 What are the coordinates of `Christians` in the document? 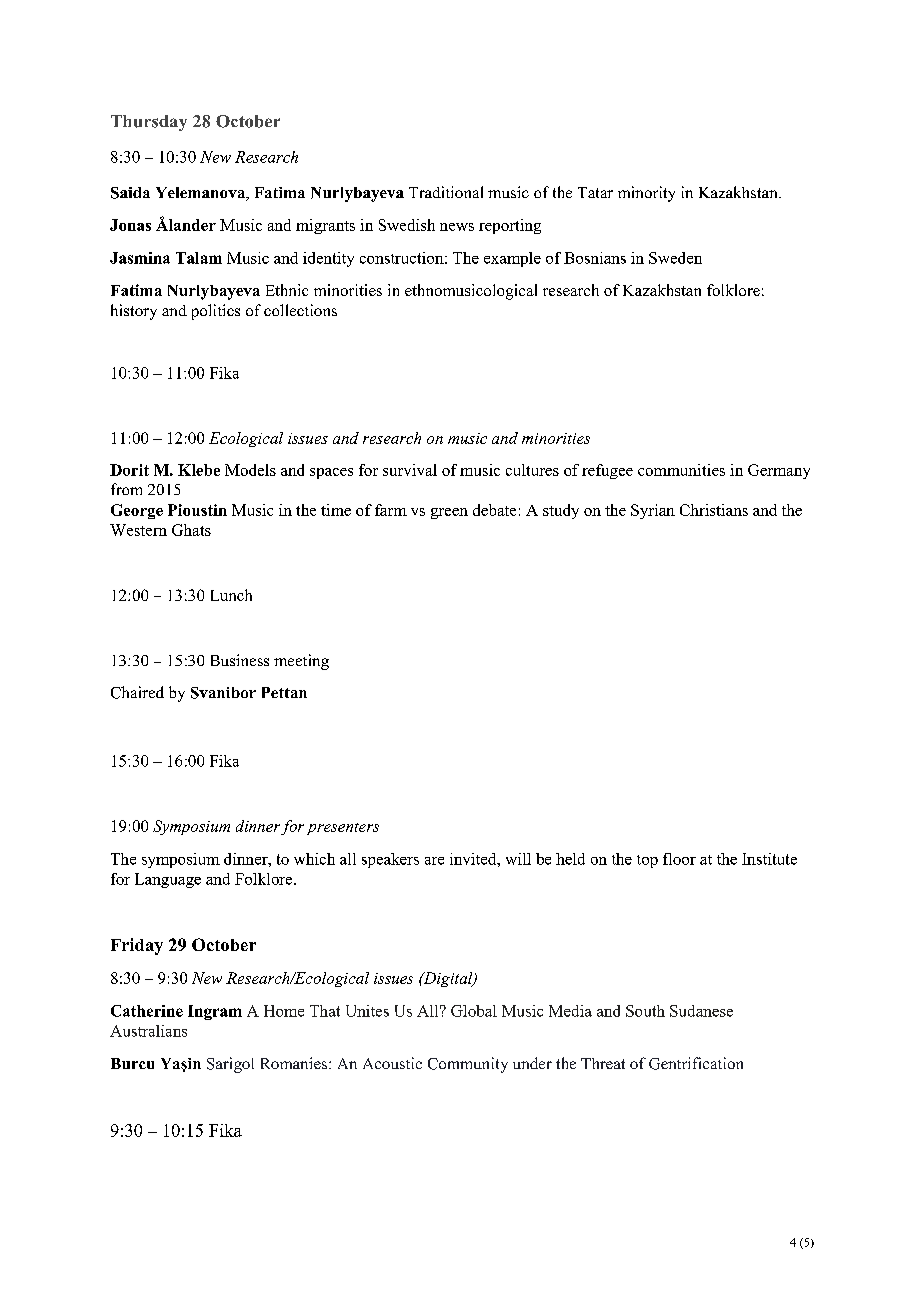 It's located at (714, 510).
